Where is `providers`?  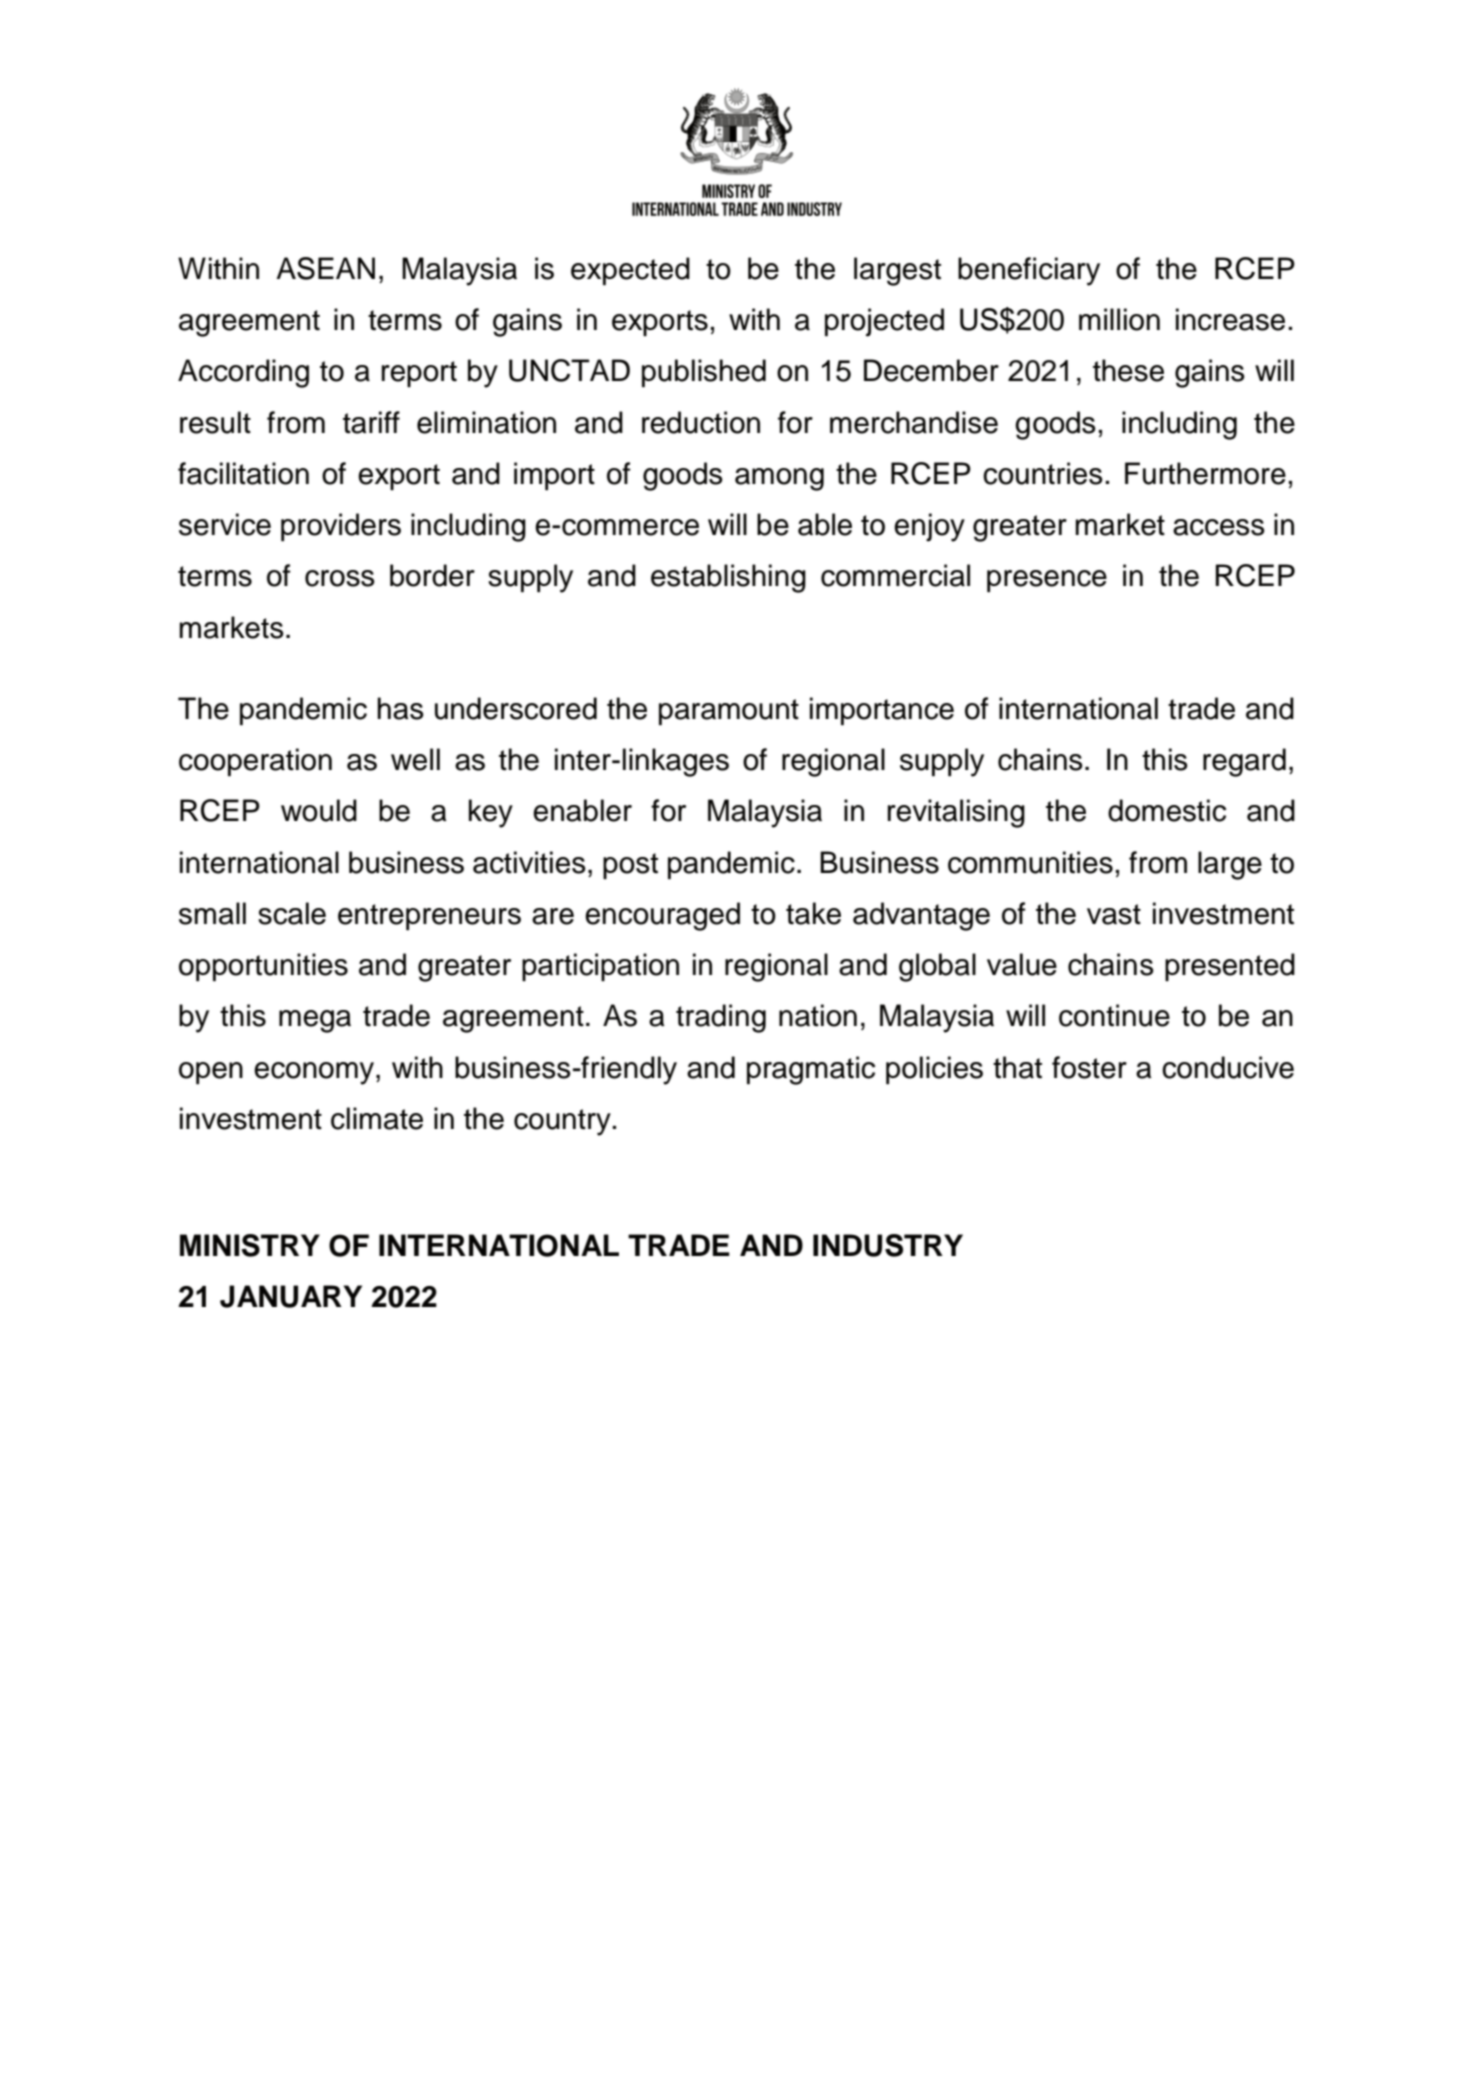
providers is located at coordinates (341, 527).
